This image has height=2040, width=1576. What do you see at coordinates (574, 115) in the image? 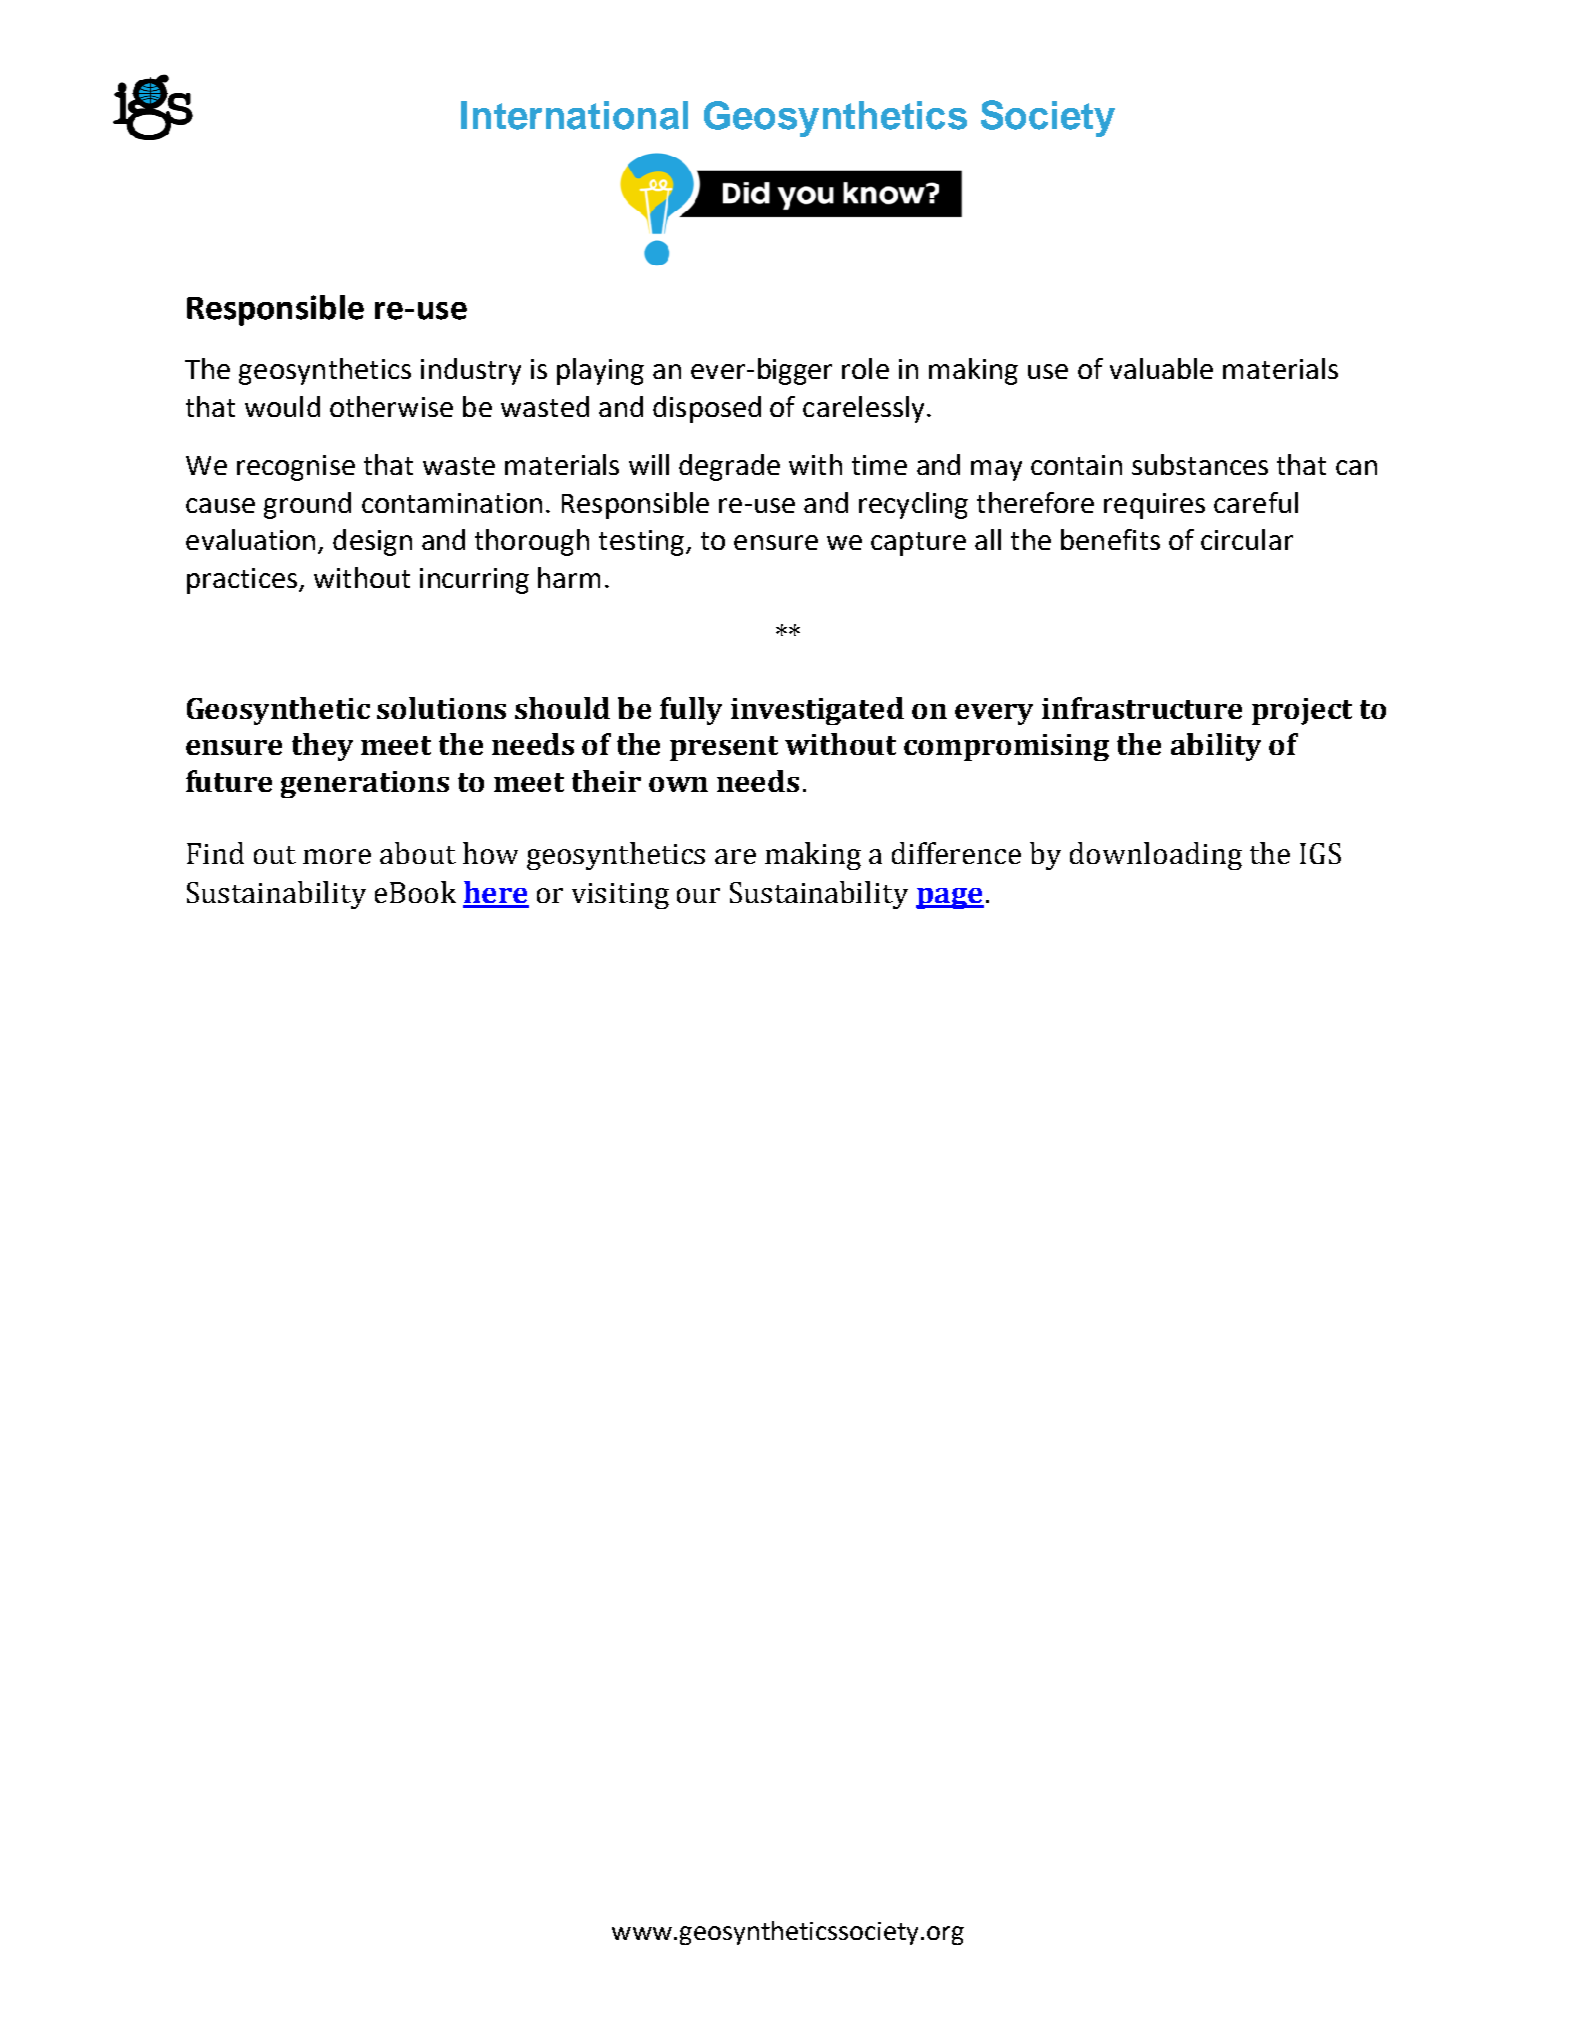
I see `International` at bounding box center [574, 115].
